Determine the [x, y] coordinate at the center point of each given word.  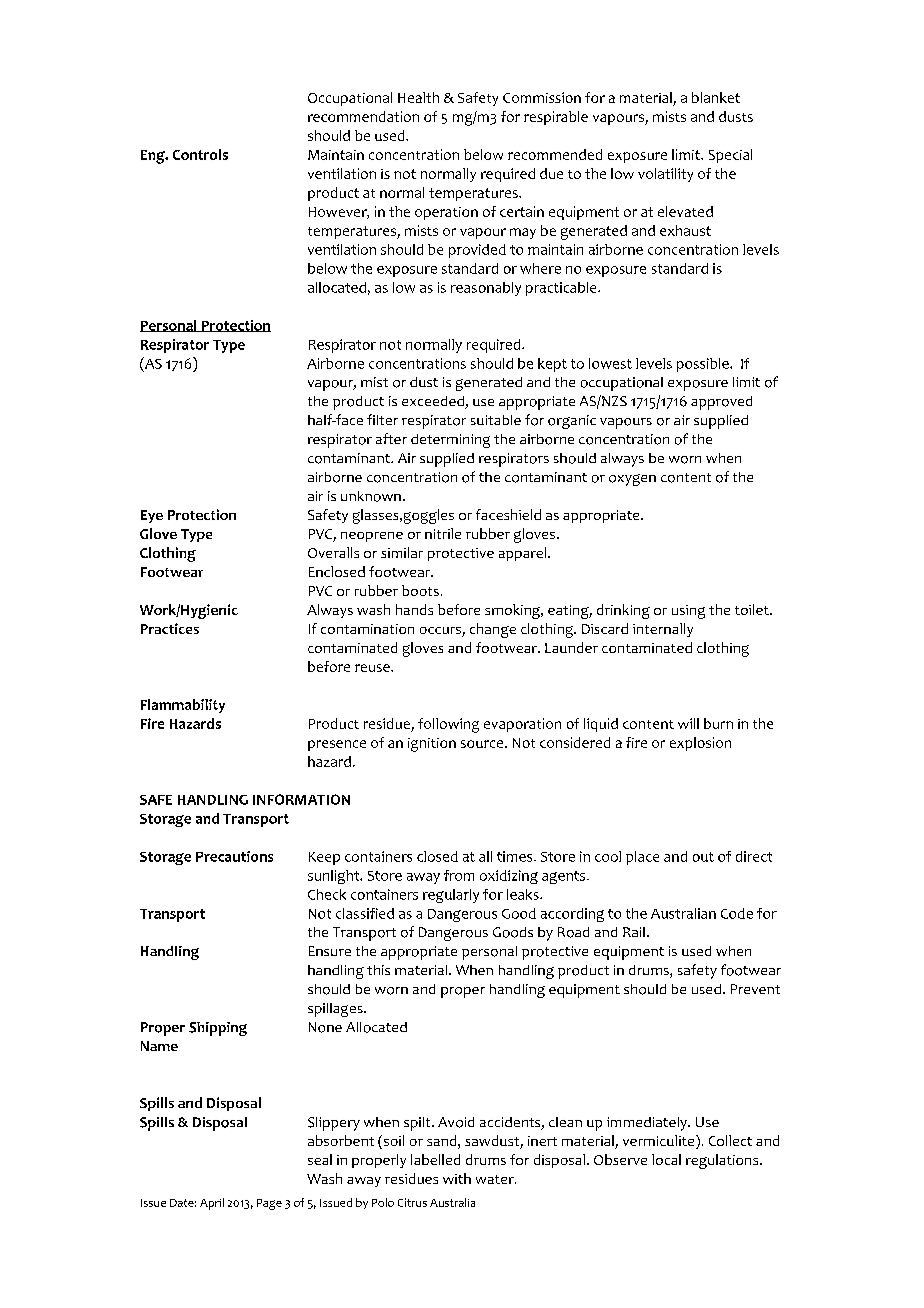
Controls [200, 154]
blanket [716, 97]
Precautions [234, 856]
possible [704, 365]
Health [418, 97]
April [212, 1204]
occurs [441, 632]
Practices [170, 628]
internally [663, 630]
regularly [451, 896]
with [457, 1178]
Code [737, 913]
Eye [152, 516]
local [666, 1159]
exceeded [434, 402]
